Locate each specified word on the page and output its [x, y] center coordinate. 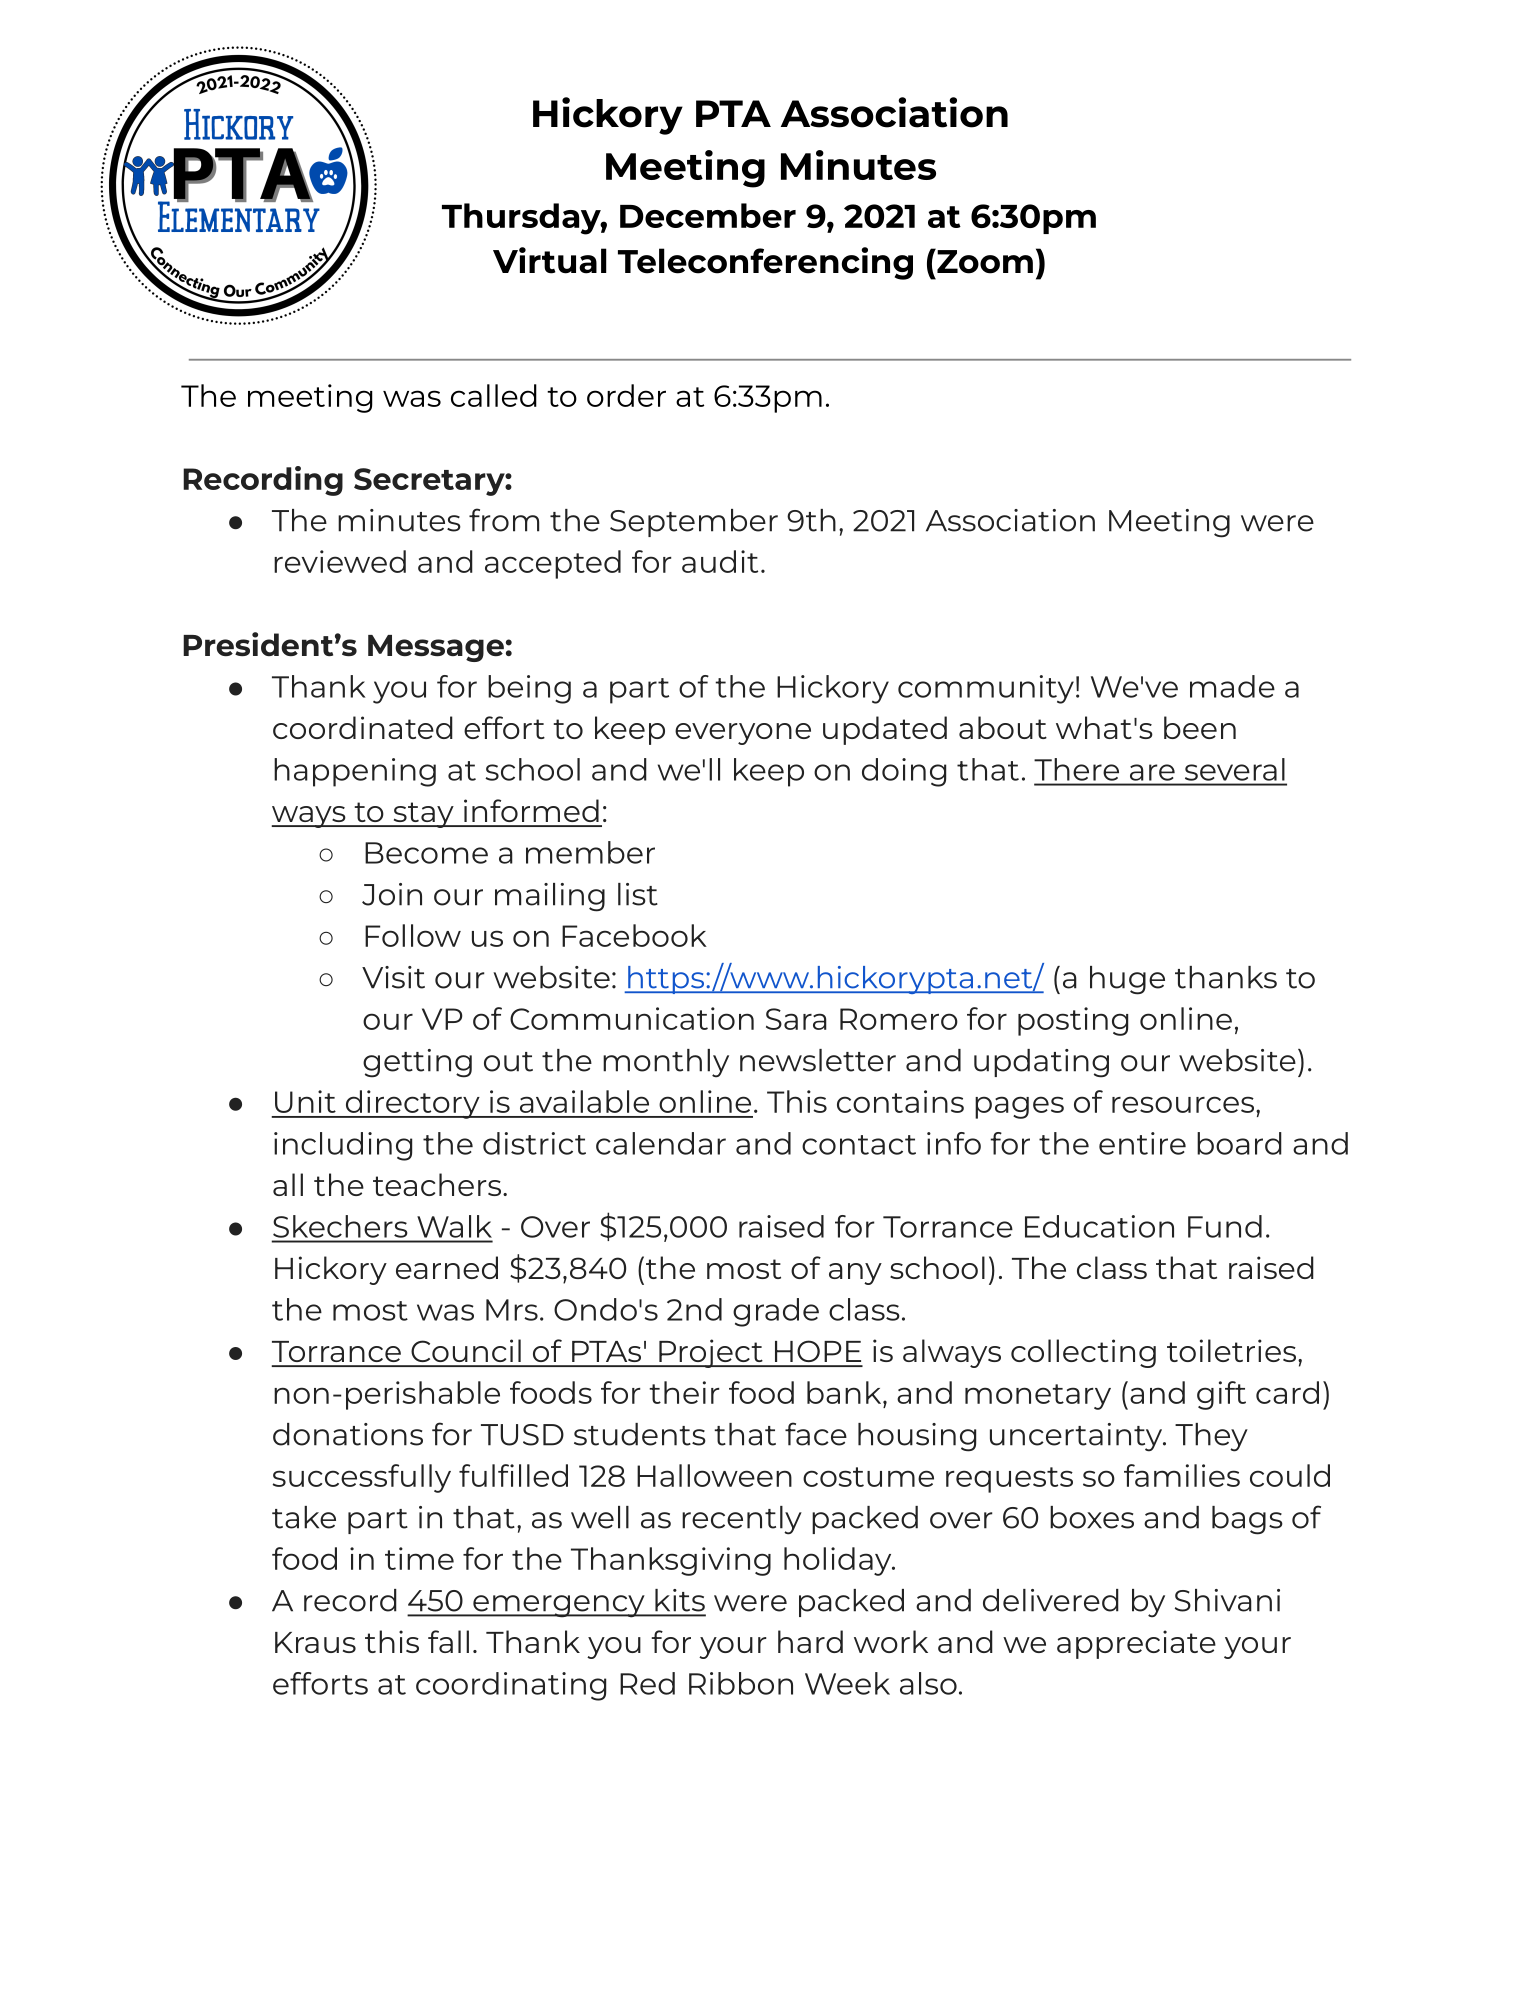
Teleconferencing [765, 263]
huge [1127, 980]
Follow [413, 935]
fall [448, 1641]
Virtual [550, 260]
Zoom [984, 261]
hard [810, 1641]
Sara [796, 1019]
